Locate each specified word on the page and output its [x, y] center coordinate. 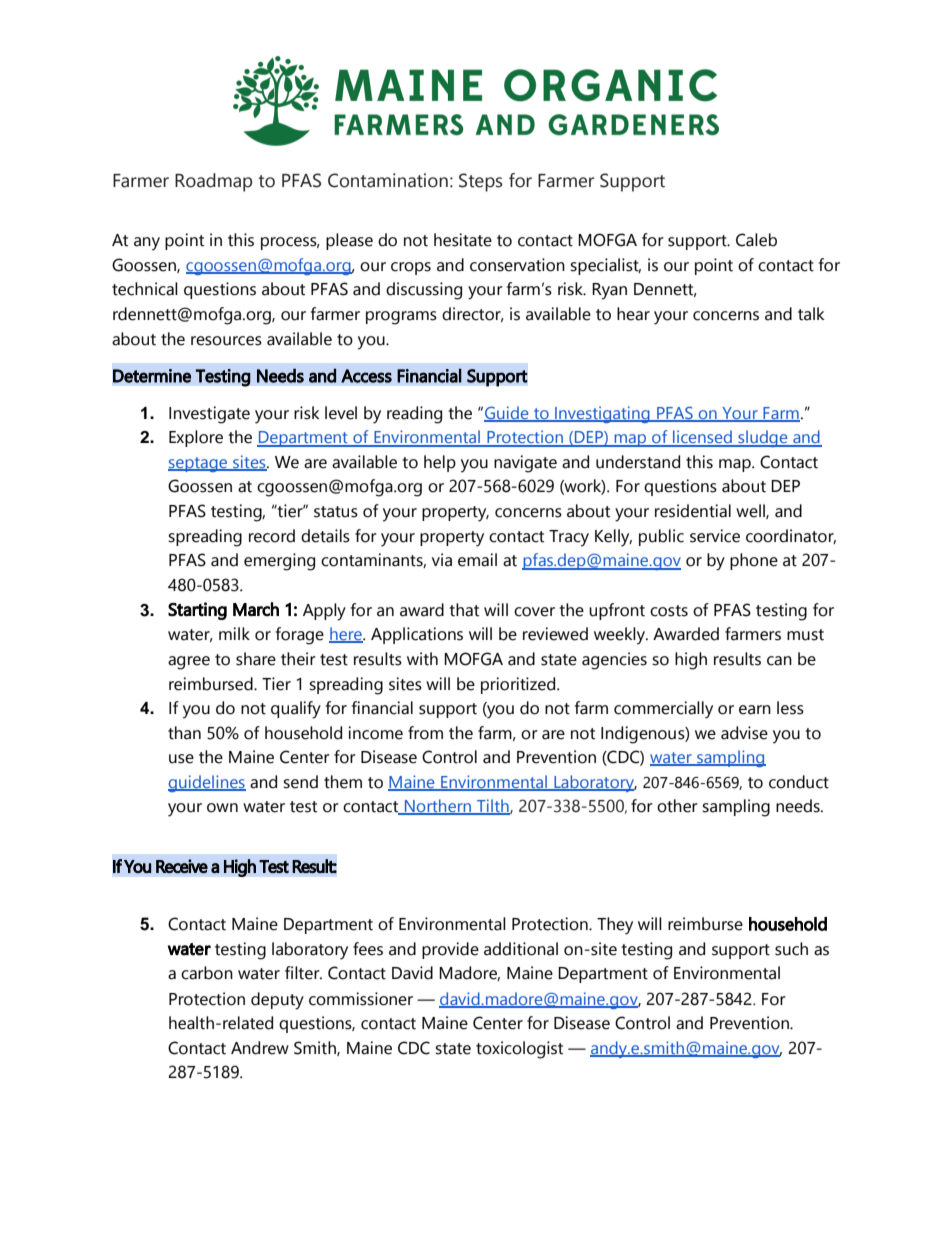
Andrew [260, 1048]
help [440, 463]
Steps [481, 182]
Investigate [209, 415]
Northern [438, 807]
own [222, 808]
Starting [197, 611]
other [677, 806]
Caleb [756, 240]
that [464, 610]
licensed [702, 438]
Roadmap [213, 182]
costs [669, 611]
